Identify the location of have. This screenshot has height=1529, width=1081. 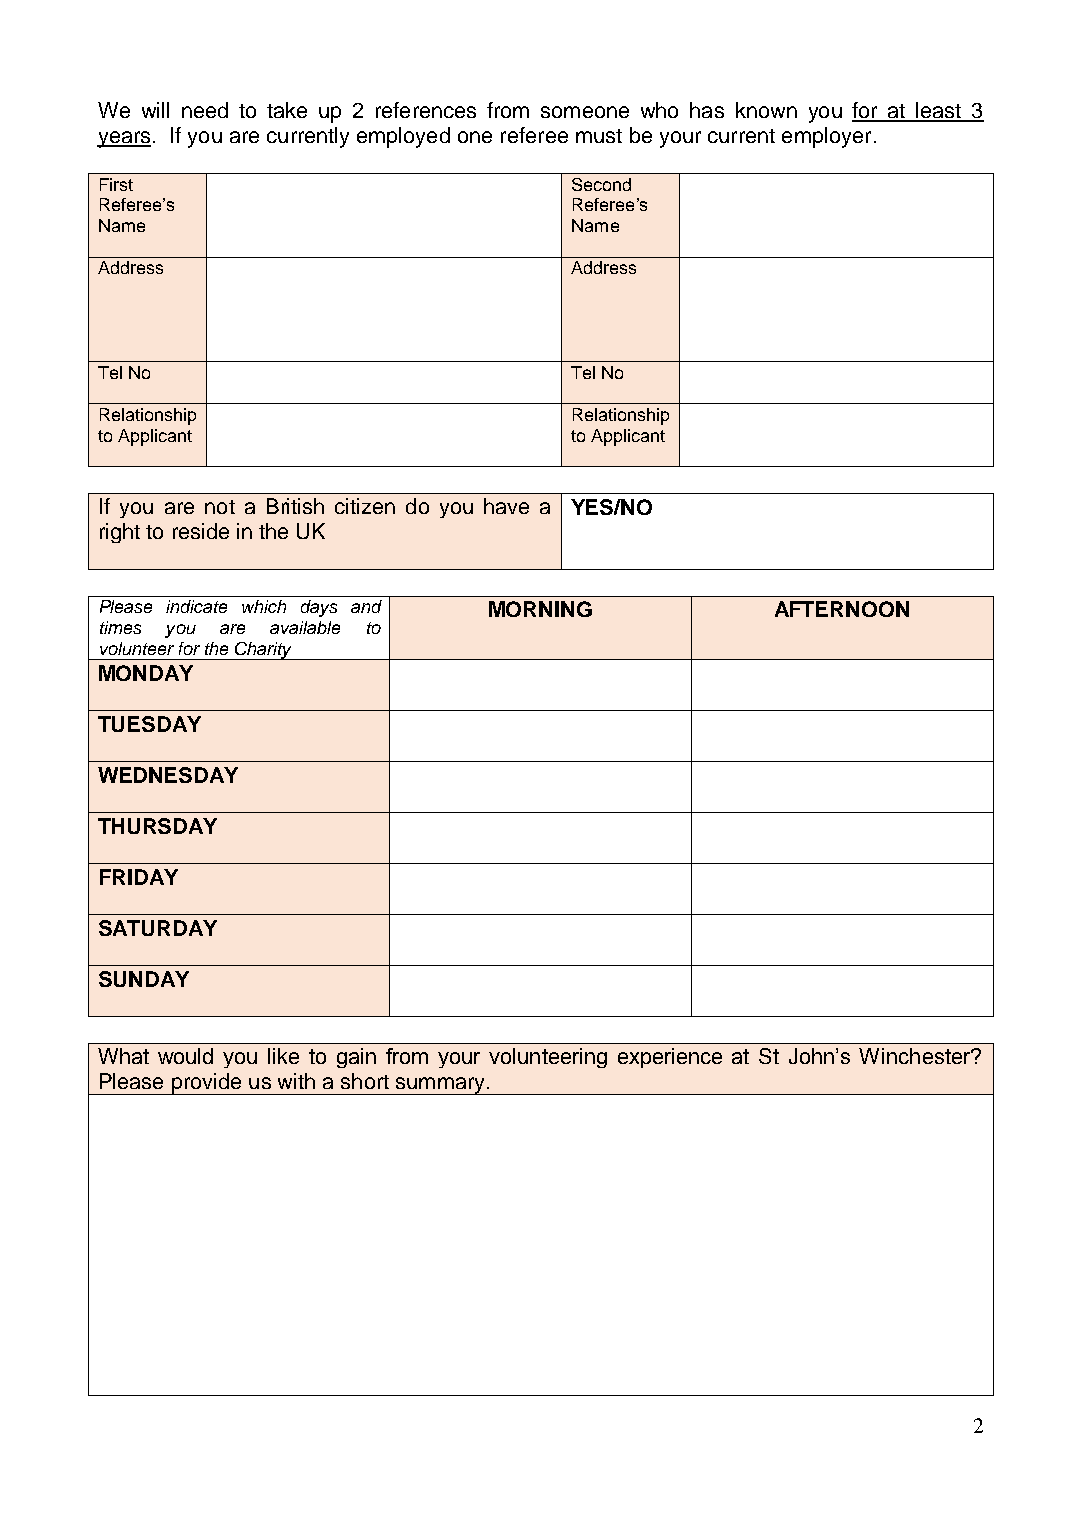
(506, 506).
